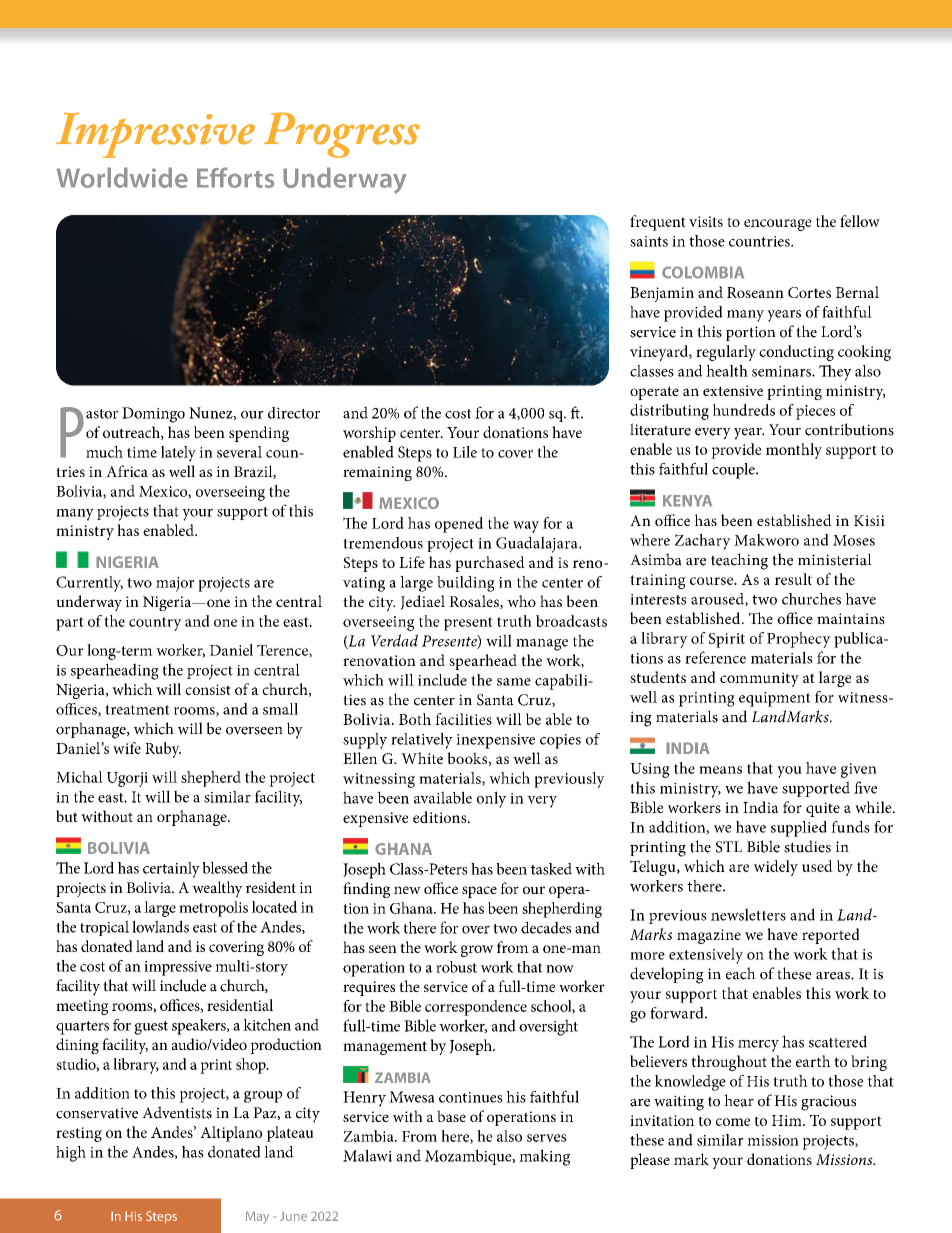 Image resolution: width=952 pixels, height=1233 pixels. What do you see at coordinates (342, 135) in the document?
I see `Progress` at bounding box center [342, 135].
